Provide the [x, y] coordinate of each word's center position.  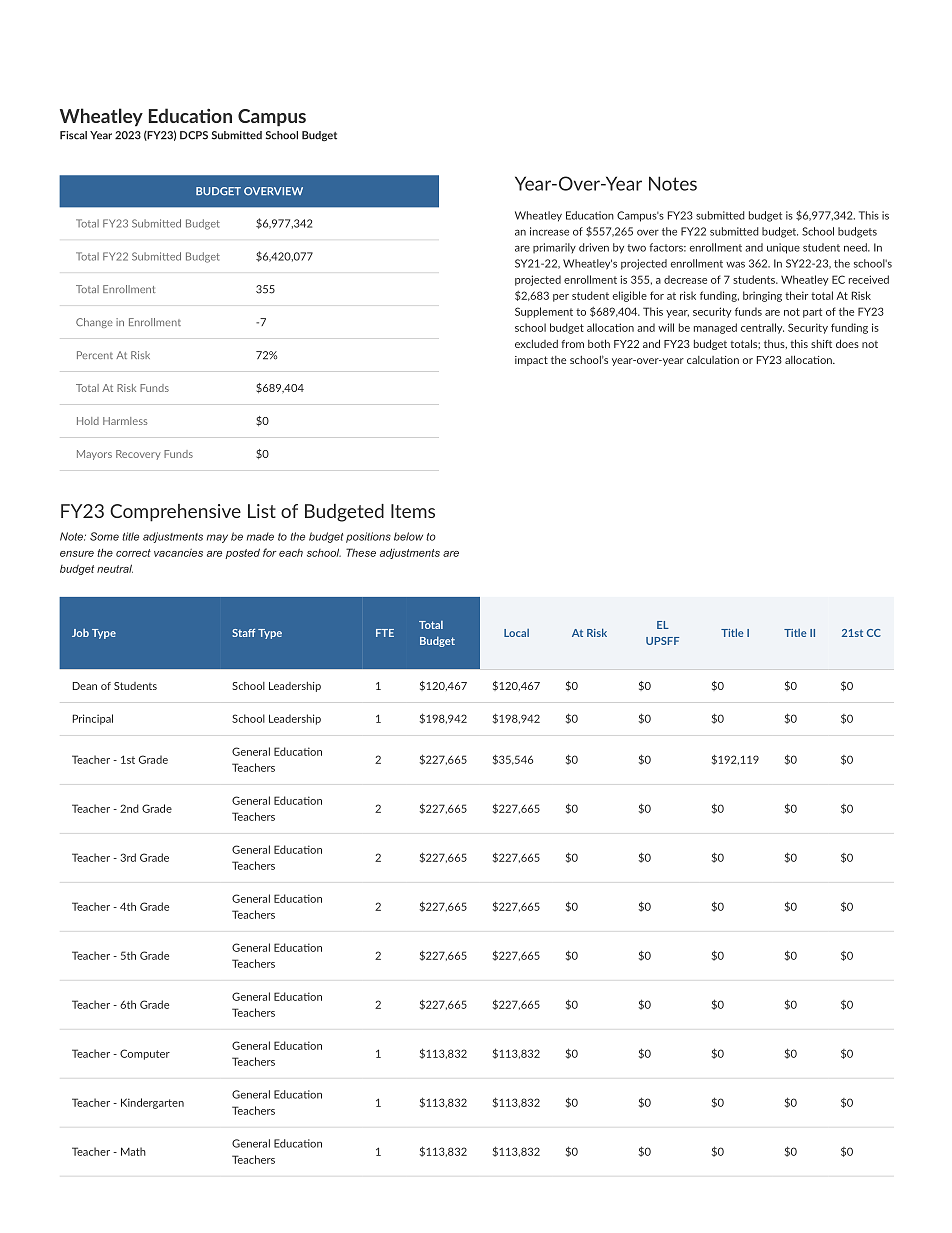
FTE [385, 633]
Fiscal [73, 135]
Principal [93, 719]
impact [531, 361]
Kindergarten [152, 1103]
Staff [243, 633]
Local [516, 633]
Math [133, 1151]
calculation [713, 360]
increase [549, 231]
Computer [145, 1054]
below [408, 536]
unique [783, 248]
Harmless [125, 421]
